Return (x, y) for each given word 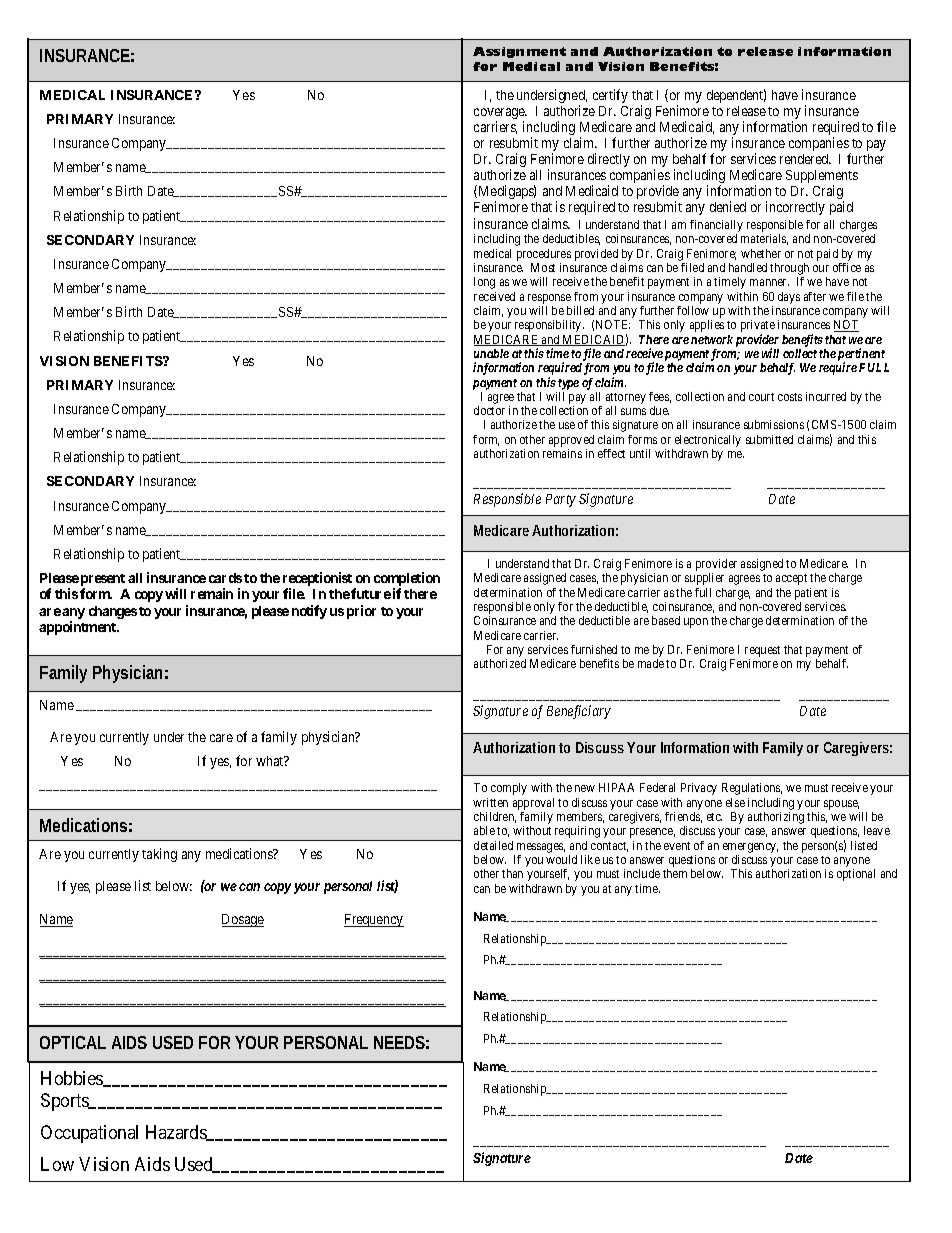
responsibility (549, 326)
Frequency (374, 920)
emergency (750, 848)
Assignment (519, 52)
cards (225, 578)
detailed (493, 845)
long (484, 283)
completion (407, 580)
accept (791, 579)
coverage (500, 115)
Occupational (89, 1134)
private (758, 327)
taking (159, 855)
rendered (805, 159)
